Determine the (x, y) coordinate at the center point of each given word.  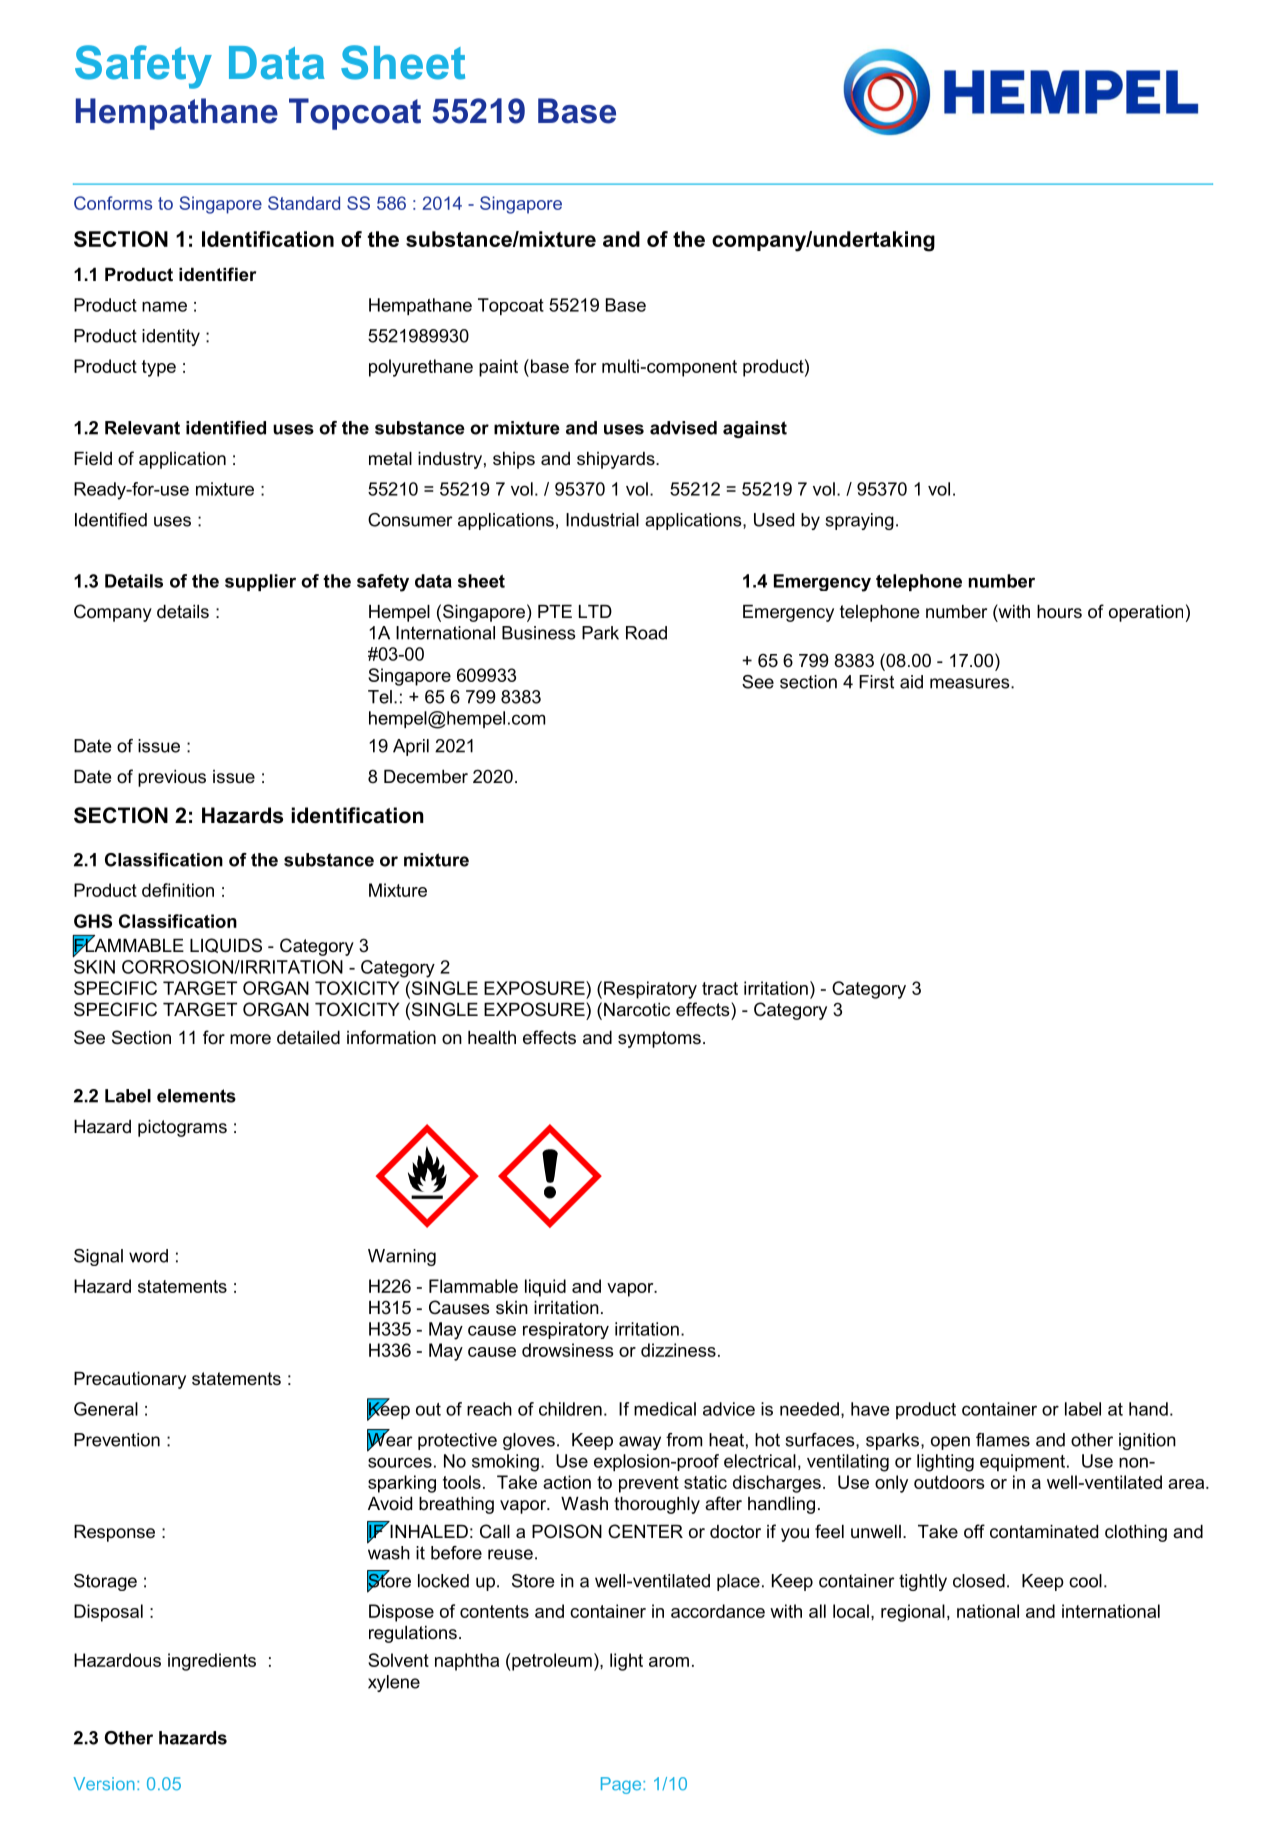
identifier (217, 274)
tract (720, 988)
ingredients (212, 1662)
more (250, 1039)
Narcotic (637, 1009)
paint (498, 368)
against (755, 429)
